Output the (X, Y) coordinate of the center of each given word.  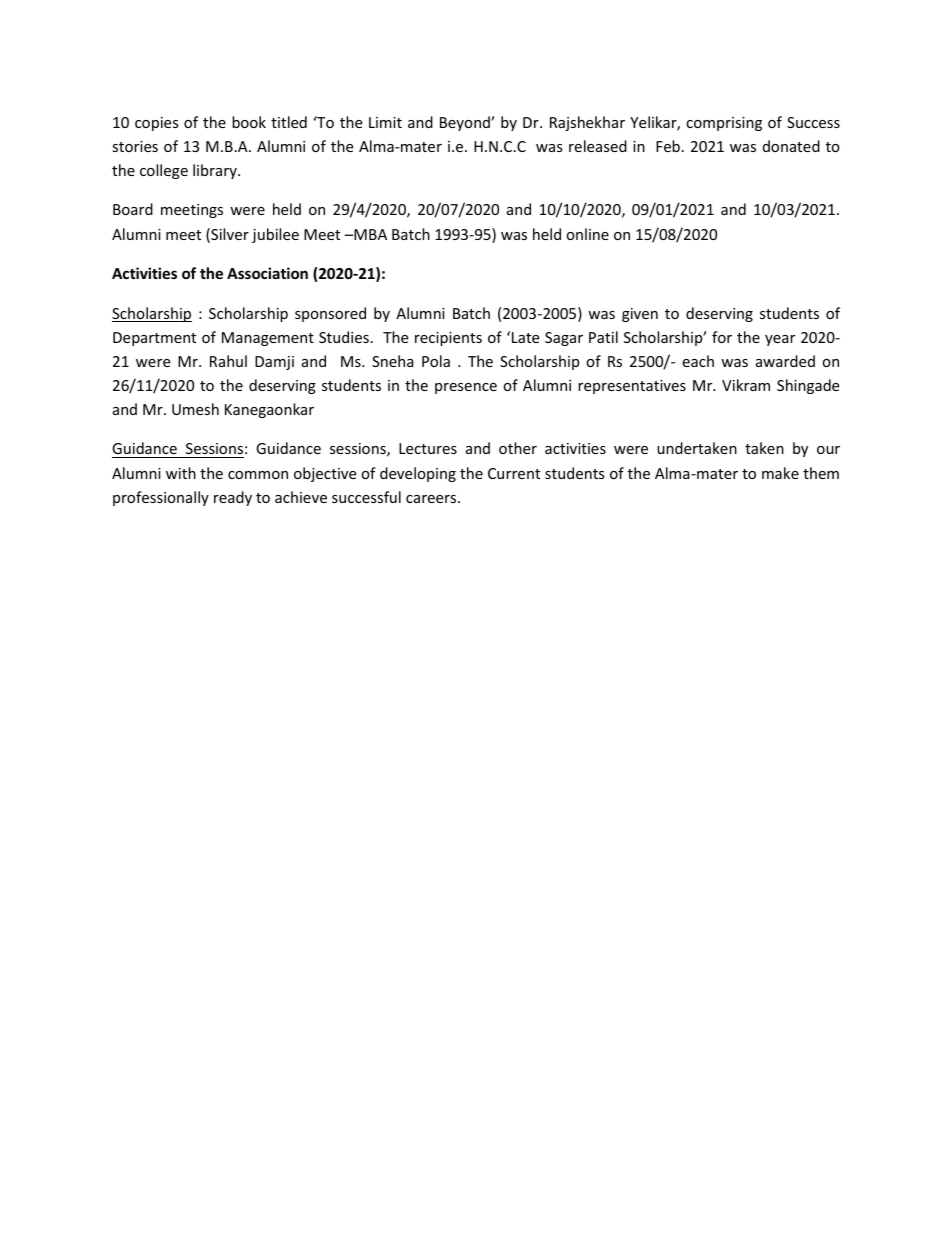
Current (514, 473)
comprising (724, 124)
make (780, 473)
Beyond (466, 123)
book (249, 122)
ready (233, 498)
